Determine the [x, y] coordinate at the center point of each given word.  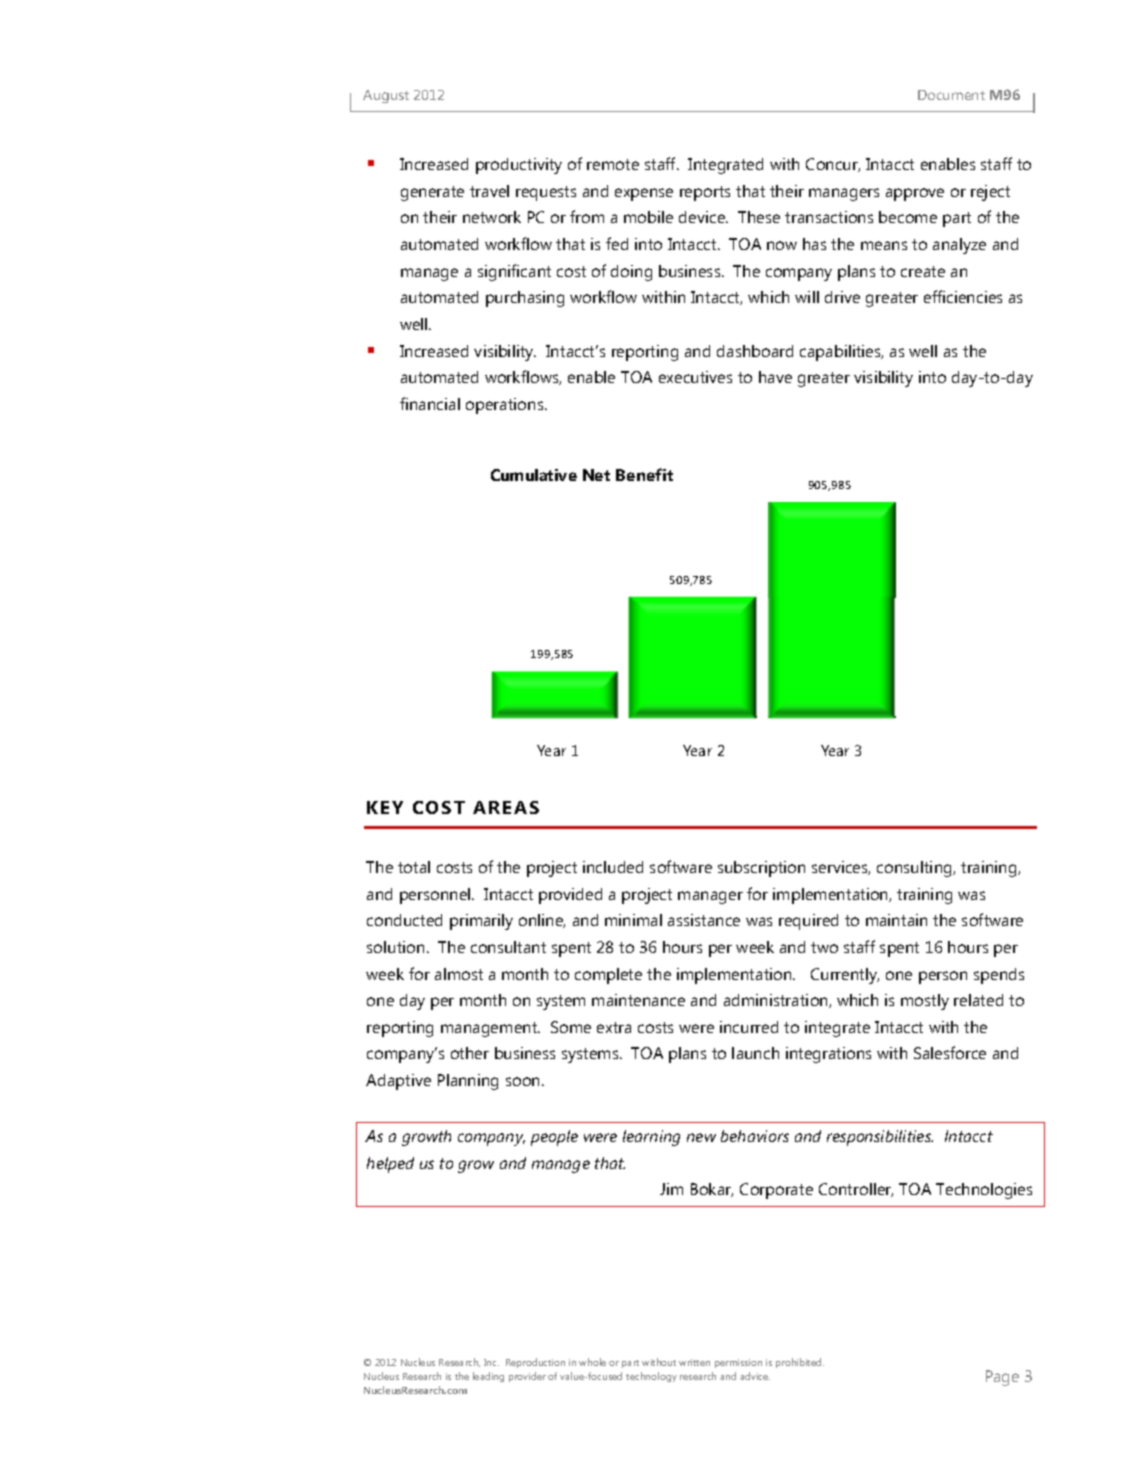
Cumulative [534, 475]
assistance [704, 920]
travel [489, 191]
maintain [896, 920]
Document [951, 95]
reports [705, 193]
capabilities [841, 353]
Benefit [644, 474]
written [694, 1362]
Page [1002, 1378]
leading [488, 1377]
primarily [481, 922]
